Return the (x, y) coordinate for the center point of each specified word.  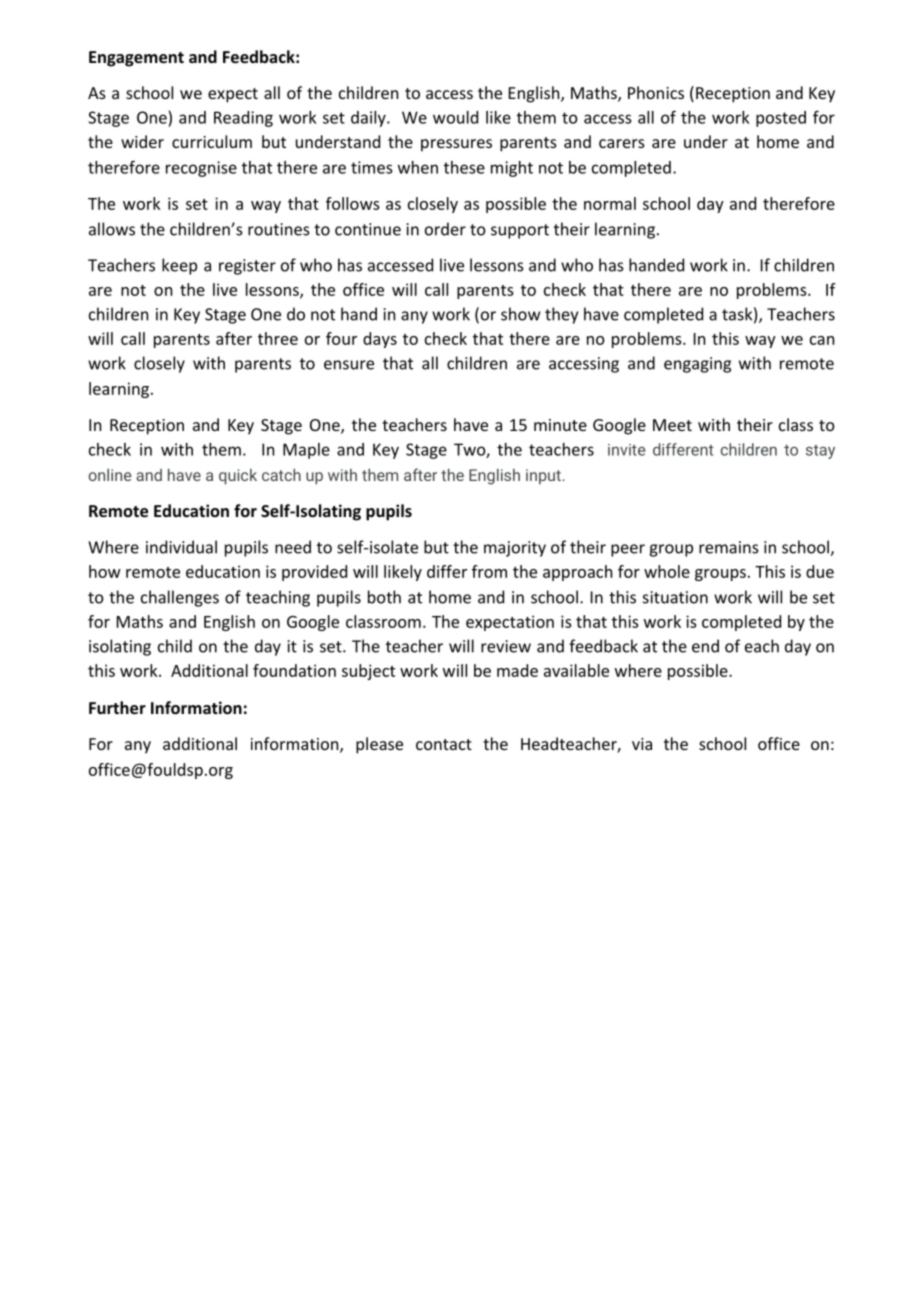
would (455, 117)
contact (444, 744)
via (642, 744)
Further (117, 707)
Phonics (656, 92)
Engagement (136, 59)
